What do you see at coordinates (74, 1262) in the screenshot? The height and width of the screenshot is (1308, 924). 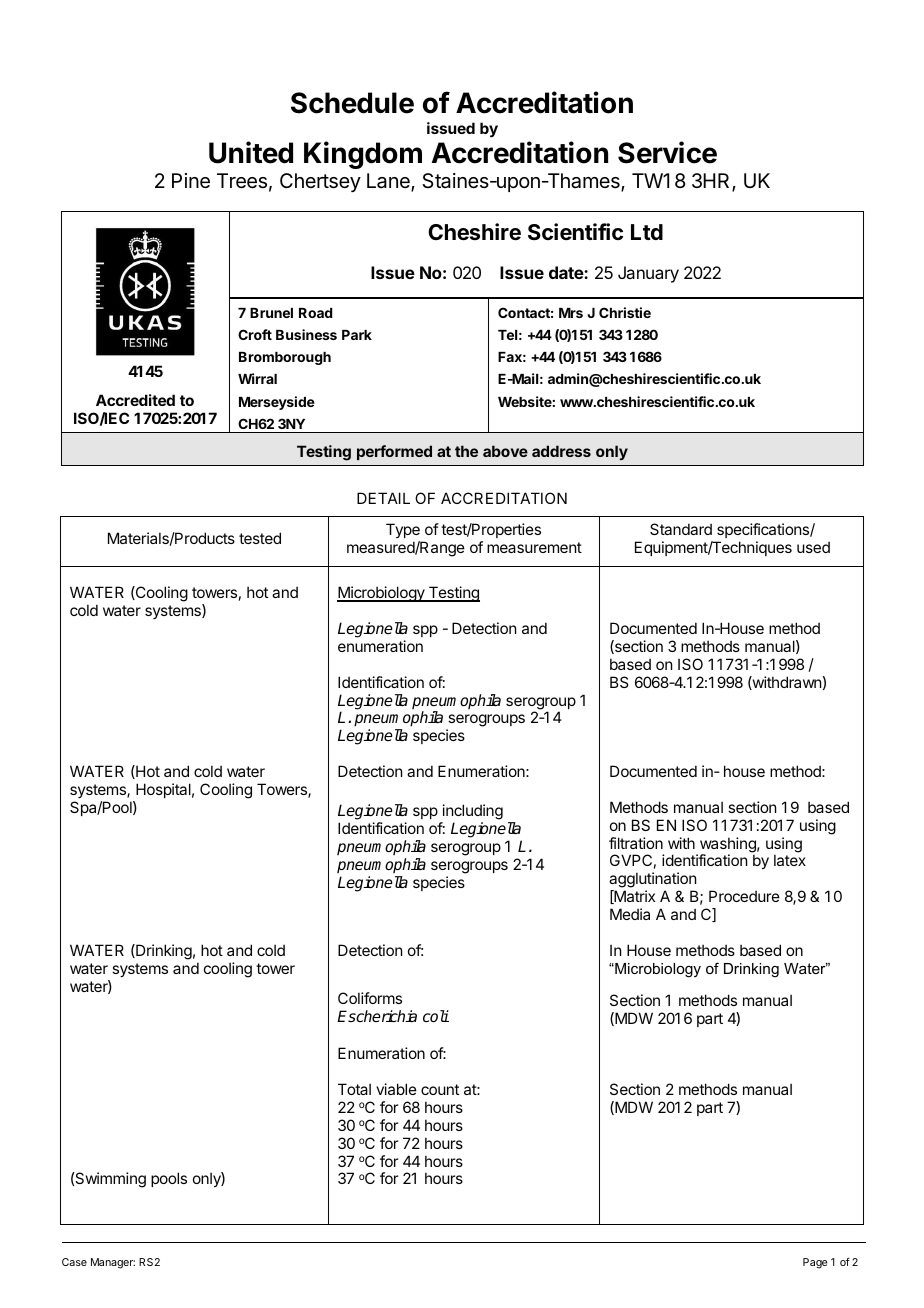 I see `Case` at bounding box center [74, 1262].
